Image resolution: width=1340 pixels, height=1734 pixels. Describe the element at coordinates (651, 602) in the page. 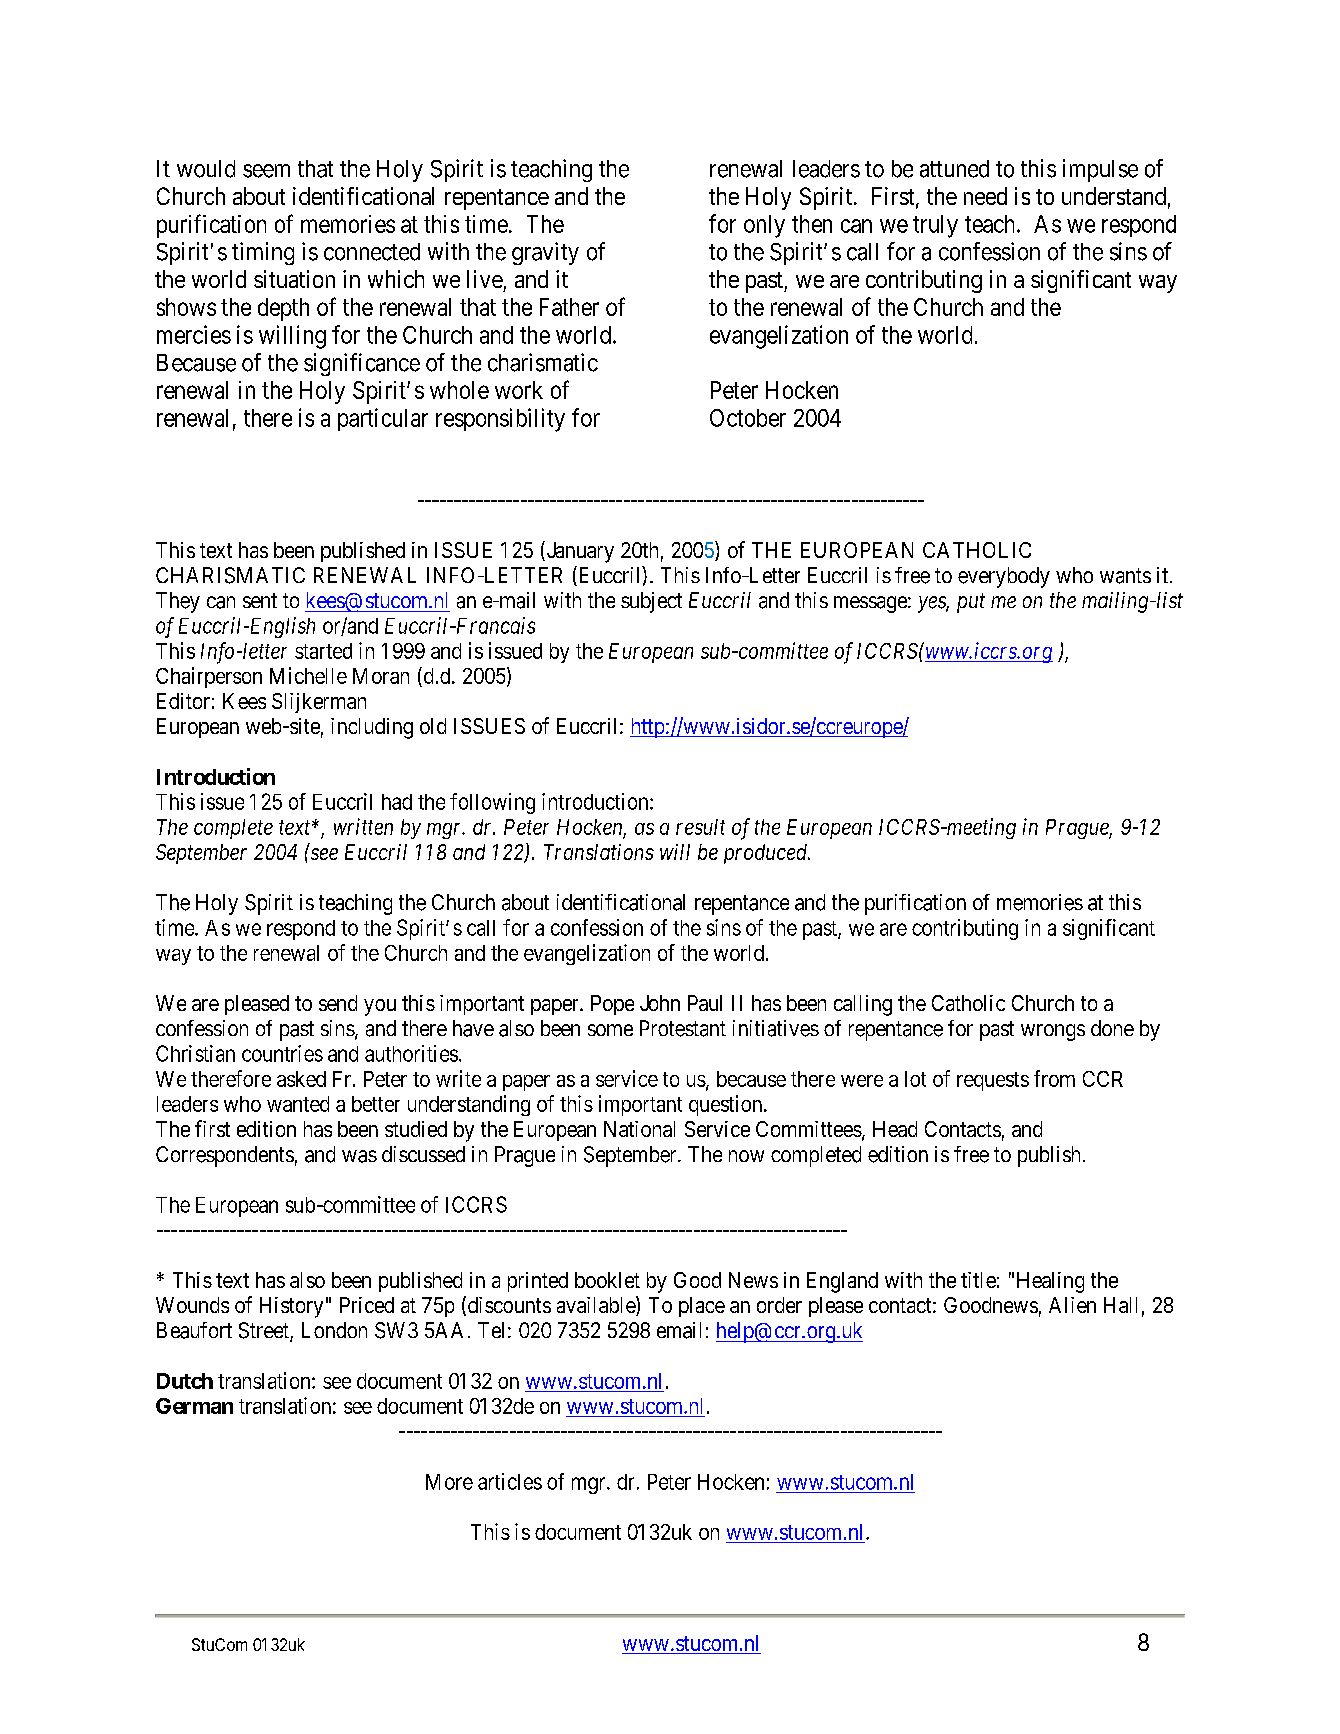

I see `subject` at that location.
